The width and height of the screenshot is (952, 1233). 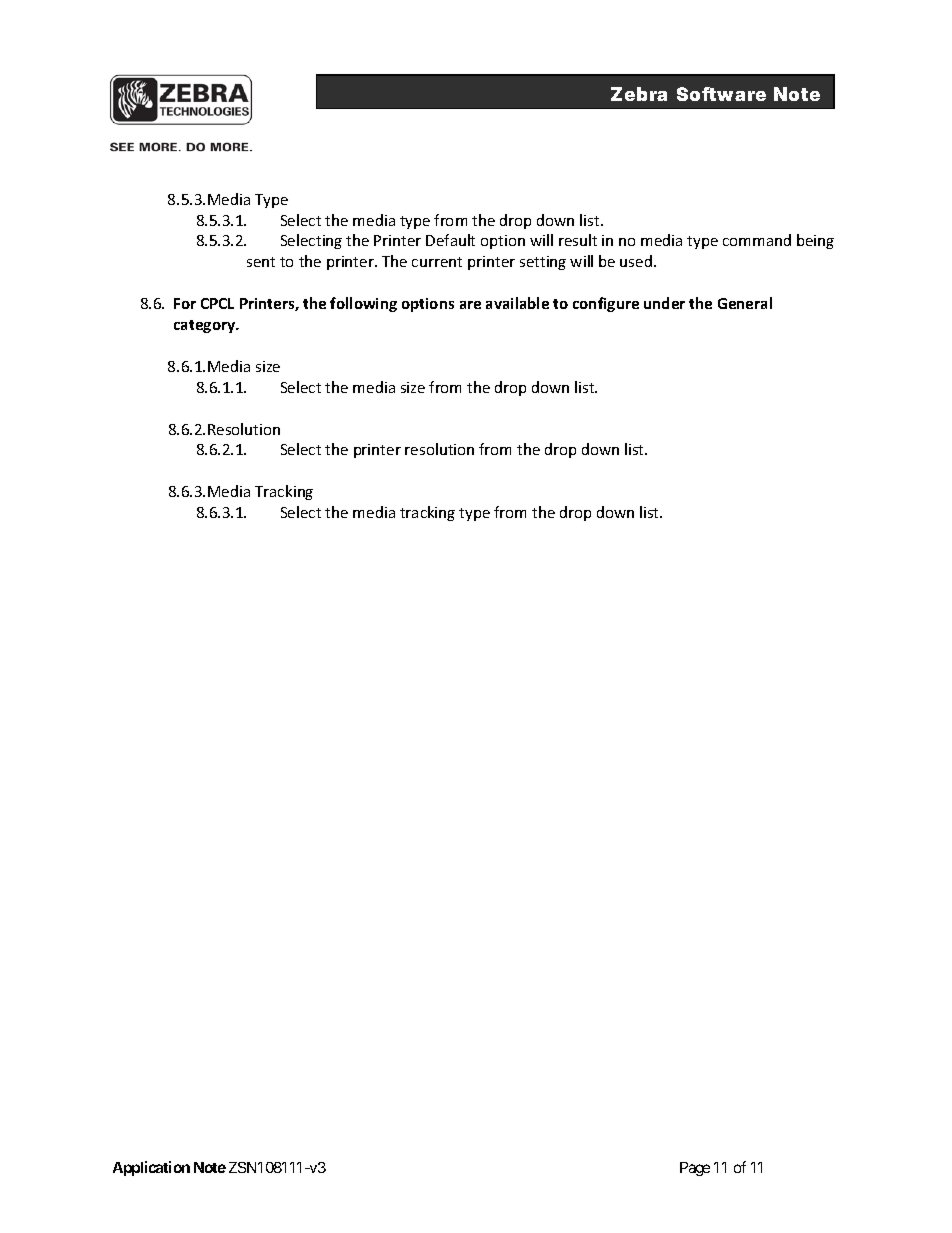 I want to click on Page, so click(x=695, y=1169).
